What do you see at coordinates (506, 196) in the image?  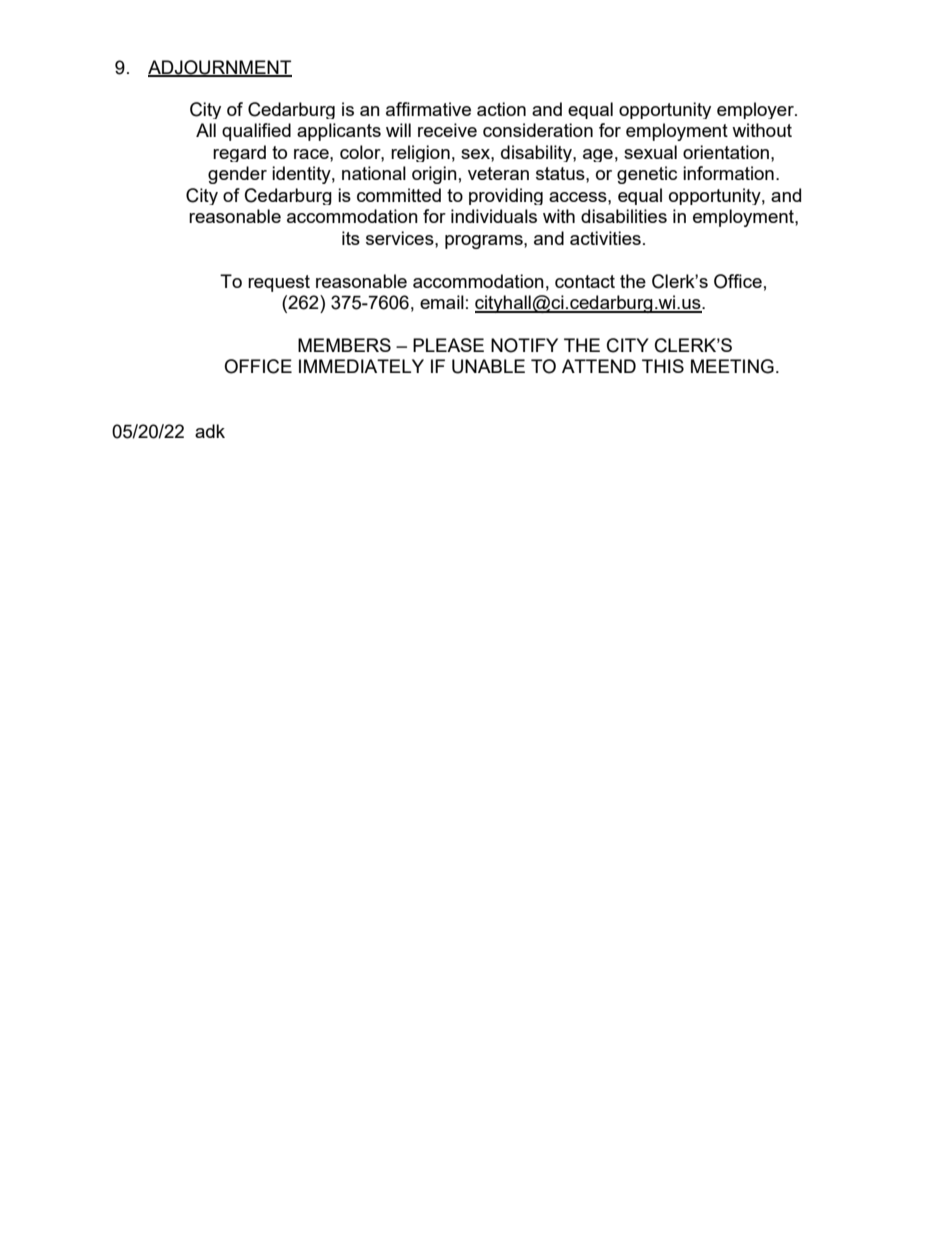 I see `providing` at bounding box center [506, 196].
